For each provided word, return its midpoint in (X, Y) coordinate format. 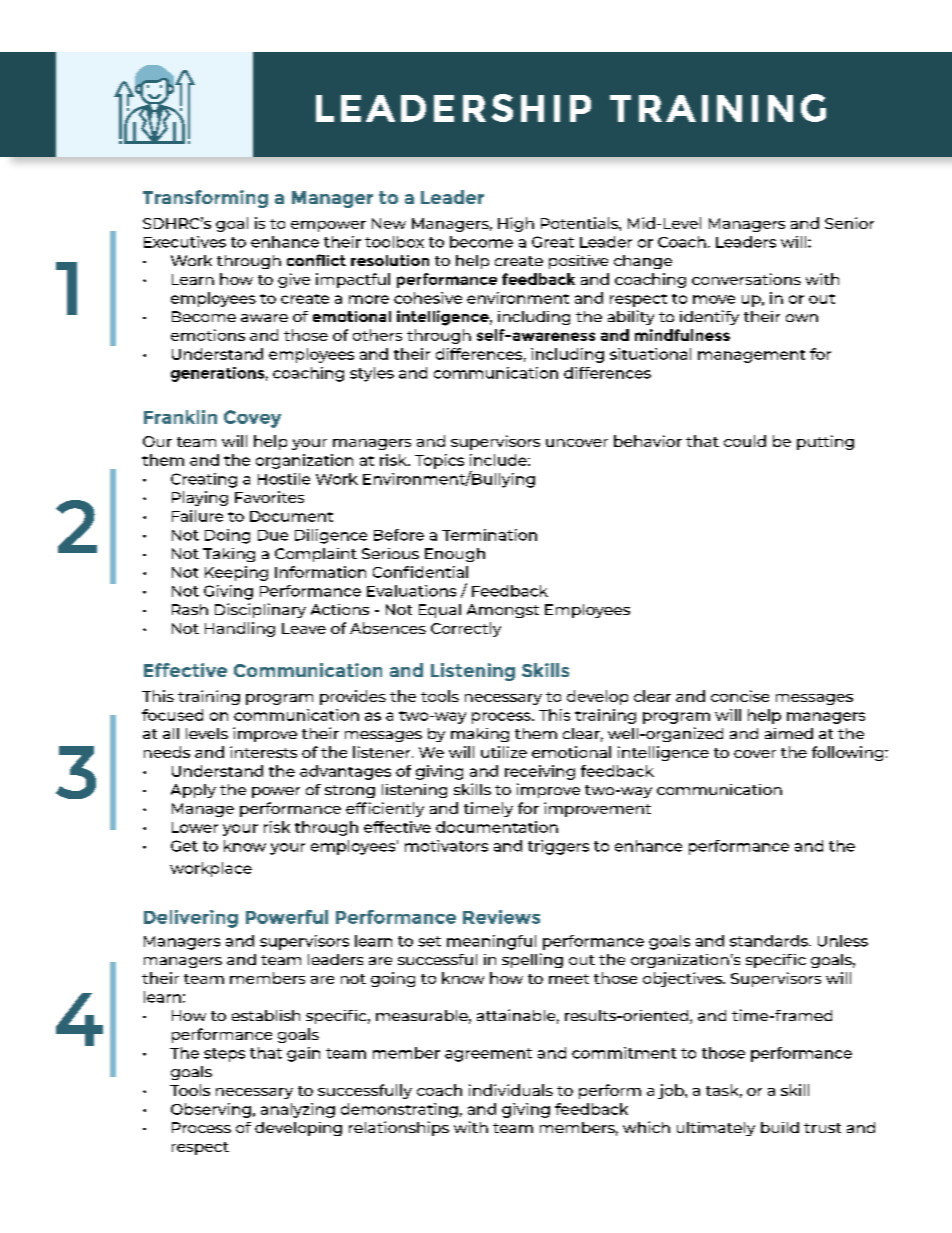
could (745, 441)
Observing (211, 1110)
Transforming (205, 199)
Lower (195, 827)
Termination (489, 535)
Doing (227, 536)
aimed (789, 733)
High (516, 224)
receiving (540, 772)
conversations (746, 279)
